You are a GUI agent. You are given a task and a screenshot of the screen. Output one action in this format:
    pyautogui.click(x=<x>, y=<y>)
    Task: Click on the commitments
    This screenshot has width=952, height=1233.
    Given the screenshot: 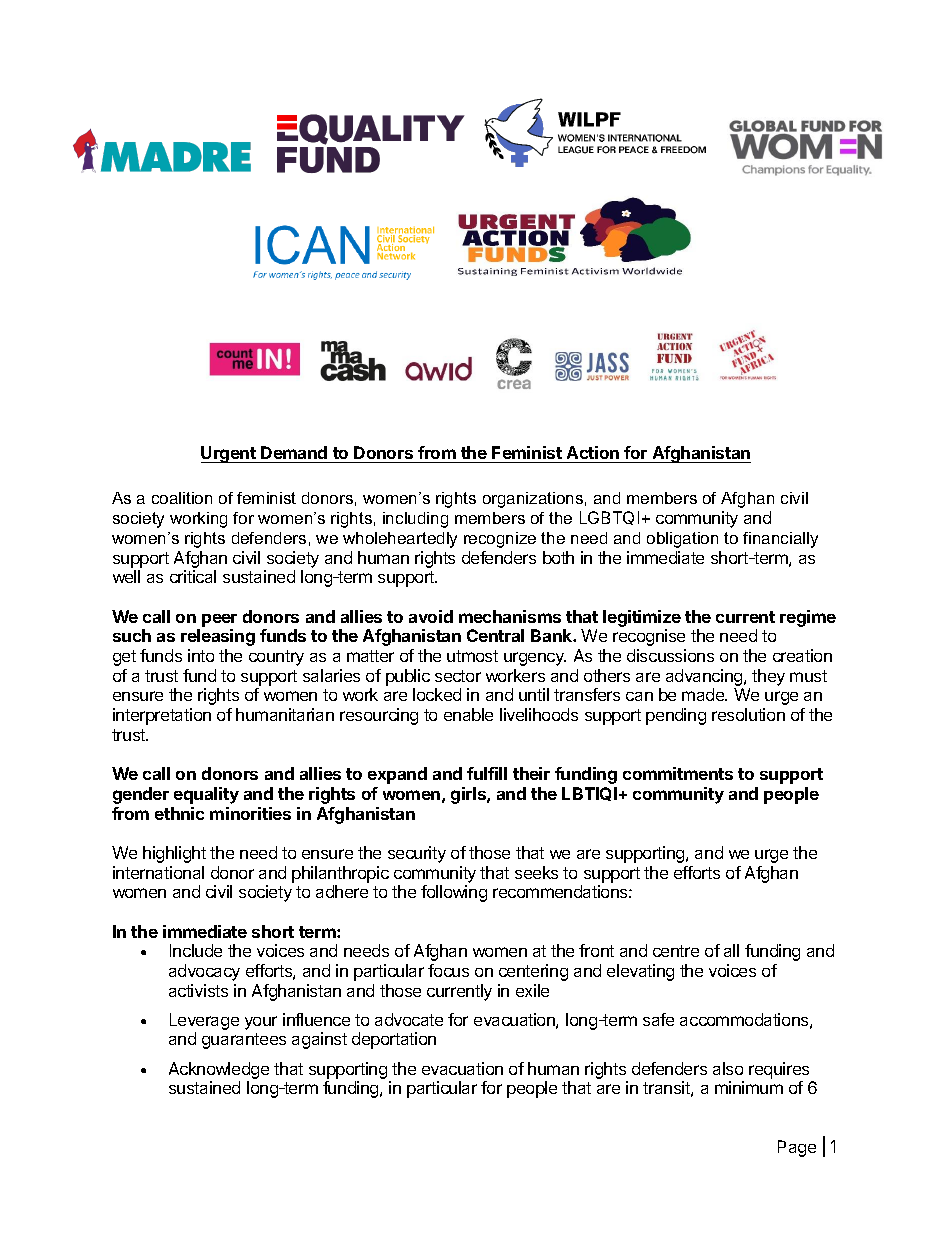 What is the action you would take?
    pyautogui.click(x=678, y=773)
